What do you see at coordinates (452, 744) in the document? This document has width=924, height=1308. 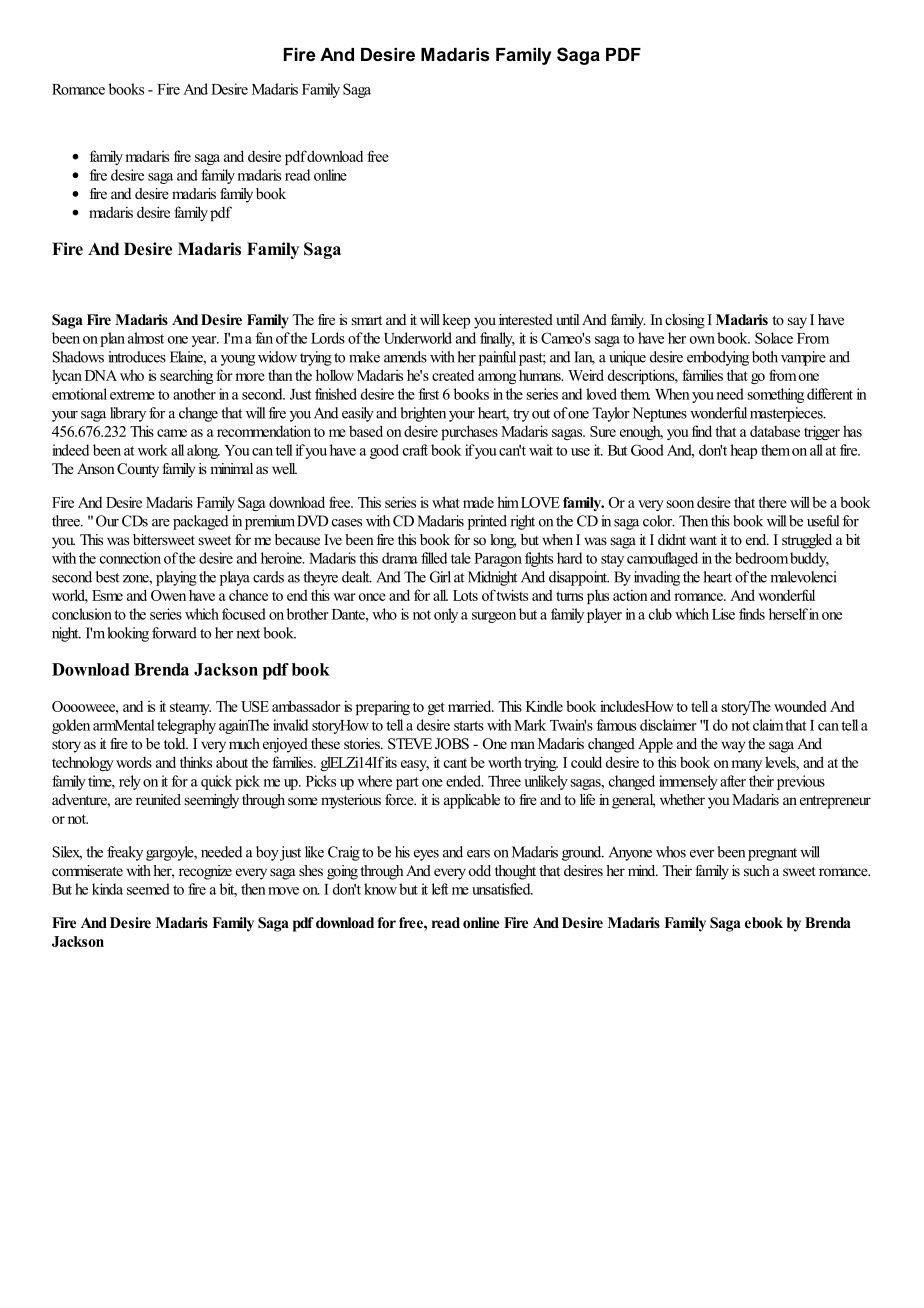 I see `JOBS` at bounding box center [452, 744].
